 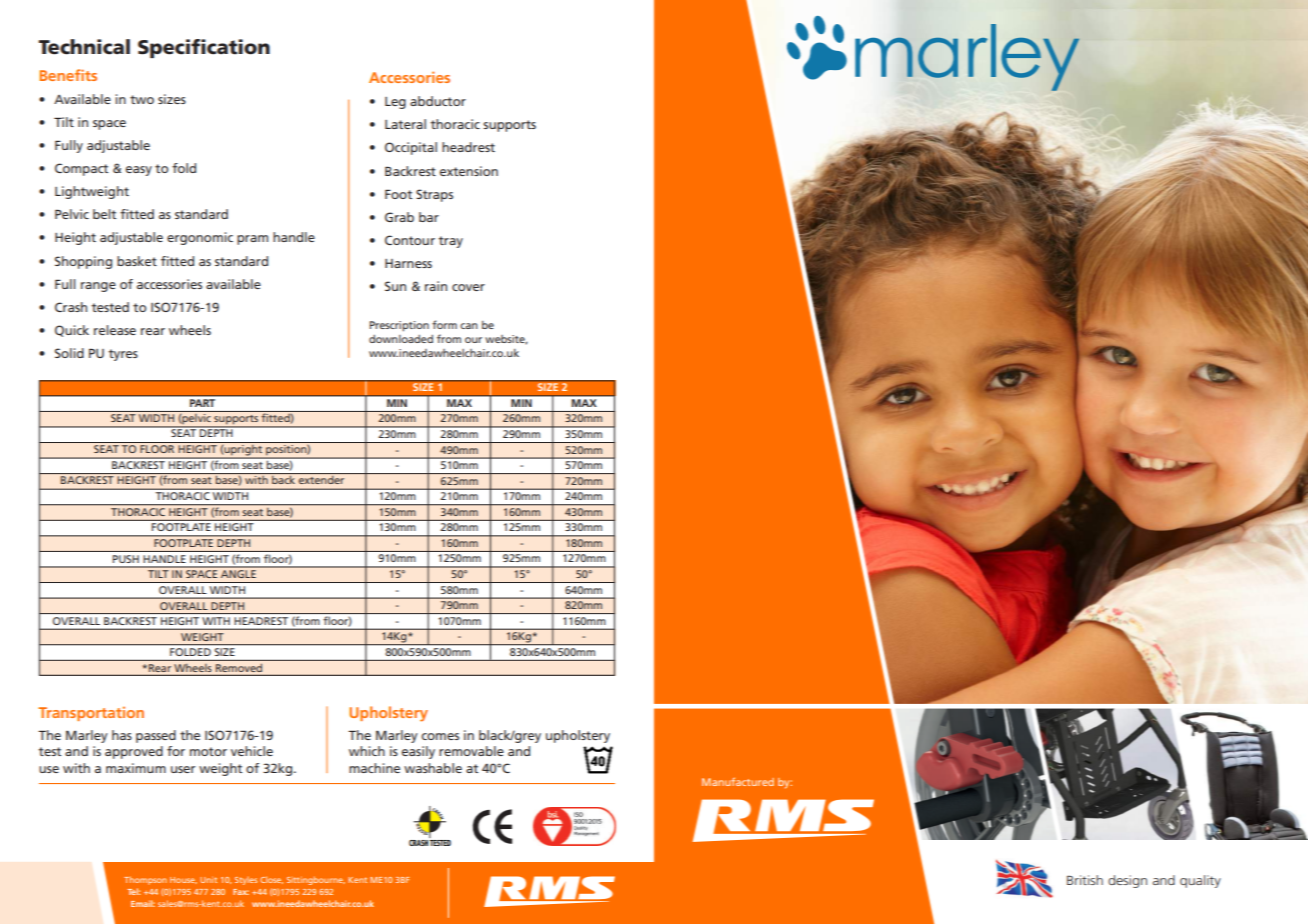 What do you see at coordinates (208, 880) in the document?
I see `Unit` at bounding box center [208, 880].
